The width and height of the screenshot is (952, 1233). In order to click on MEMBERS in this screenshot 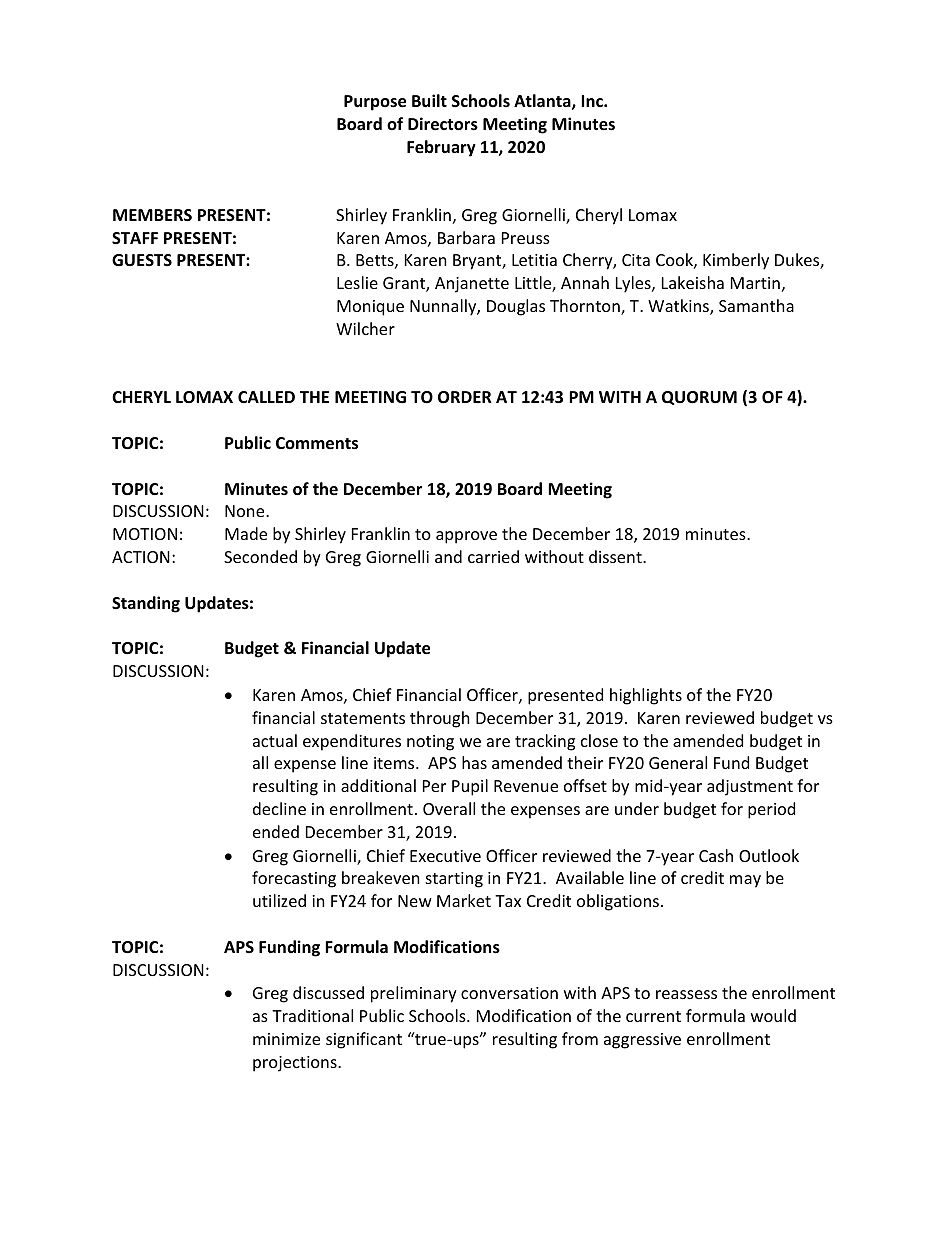, I will do `click(152, 215)`.
